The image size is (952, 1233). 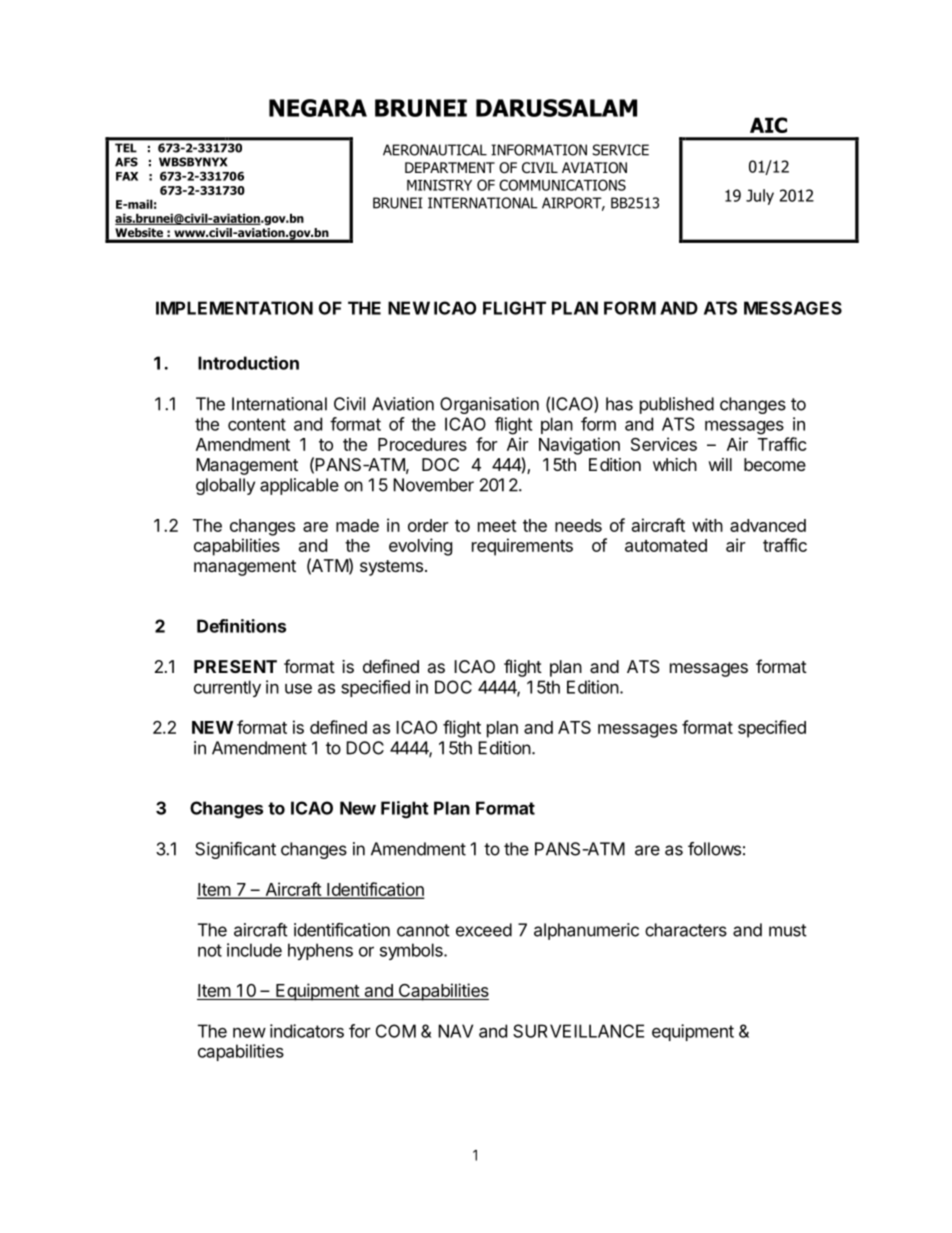 I want to click on characters, so click(x=686, y=930).
